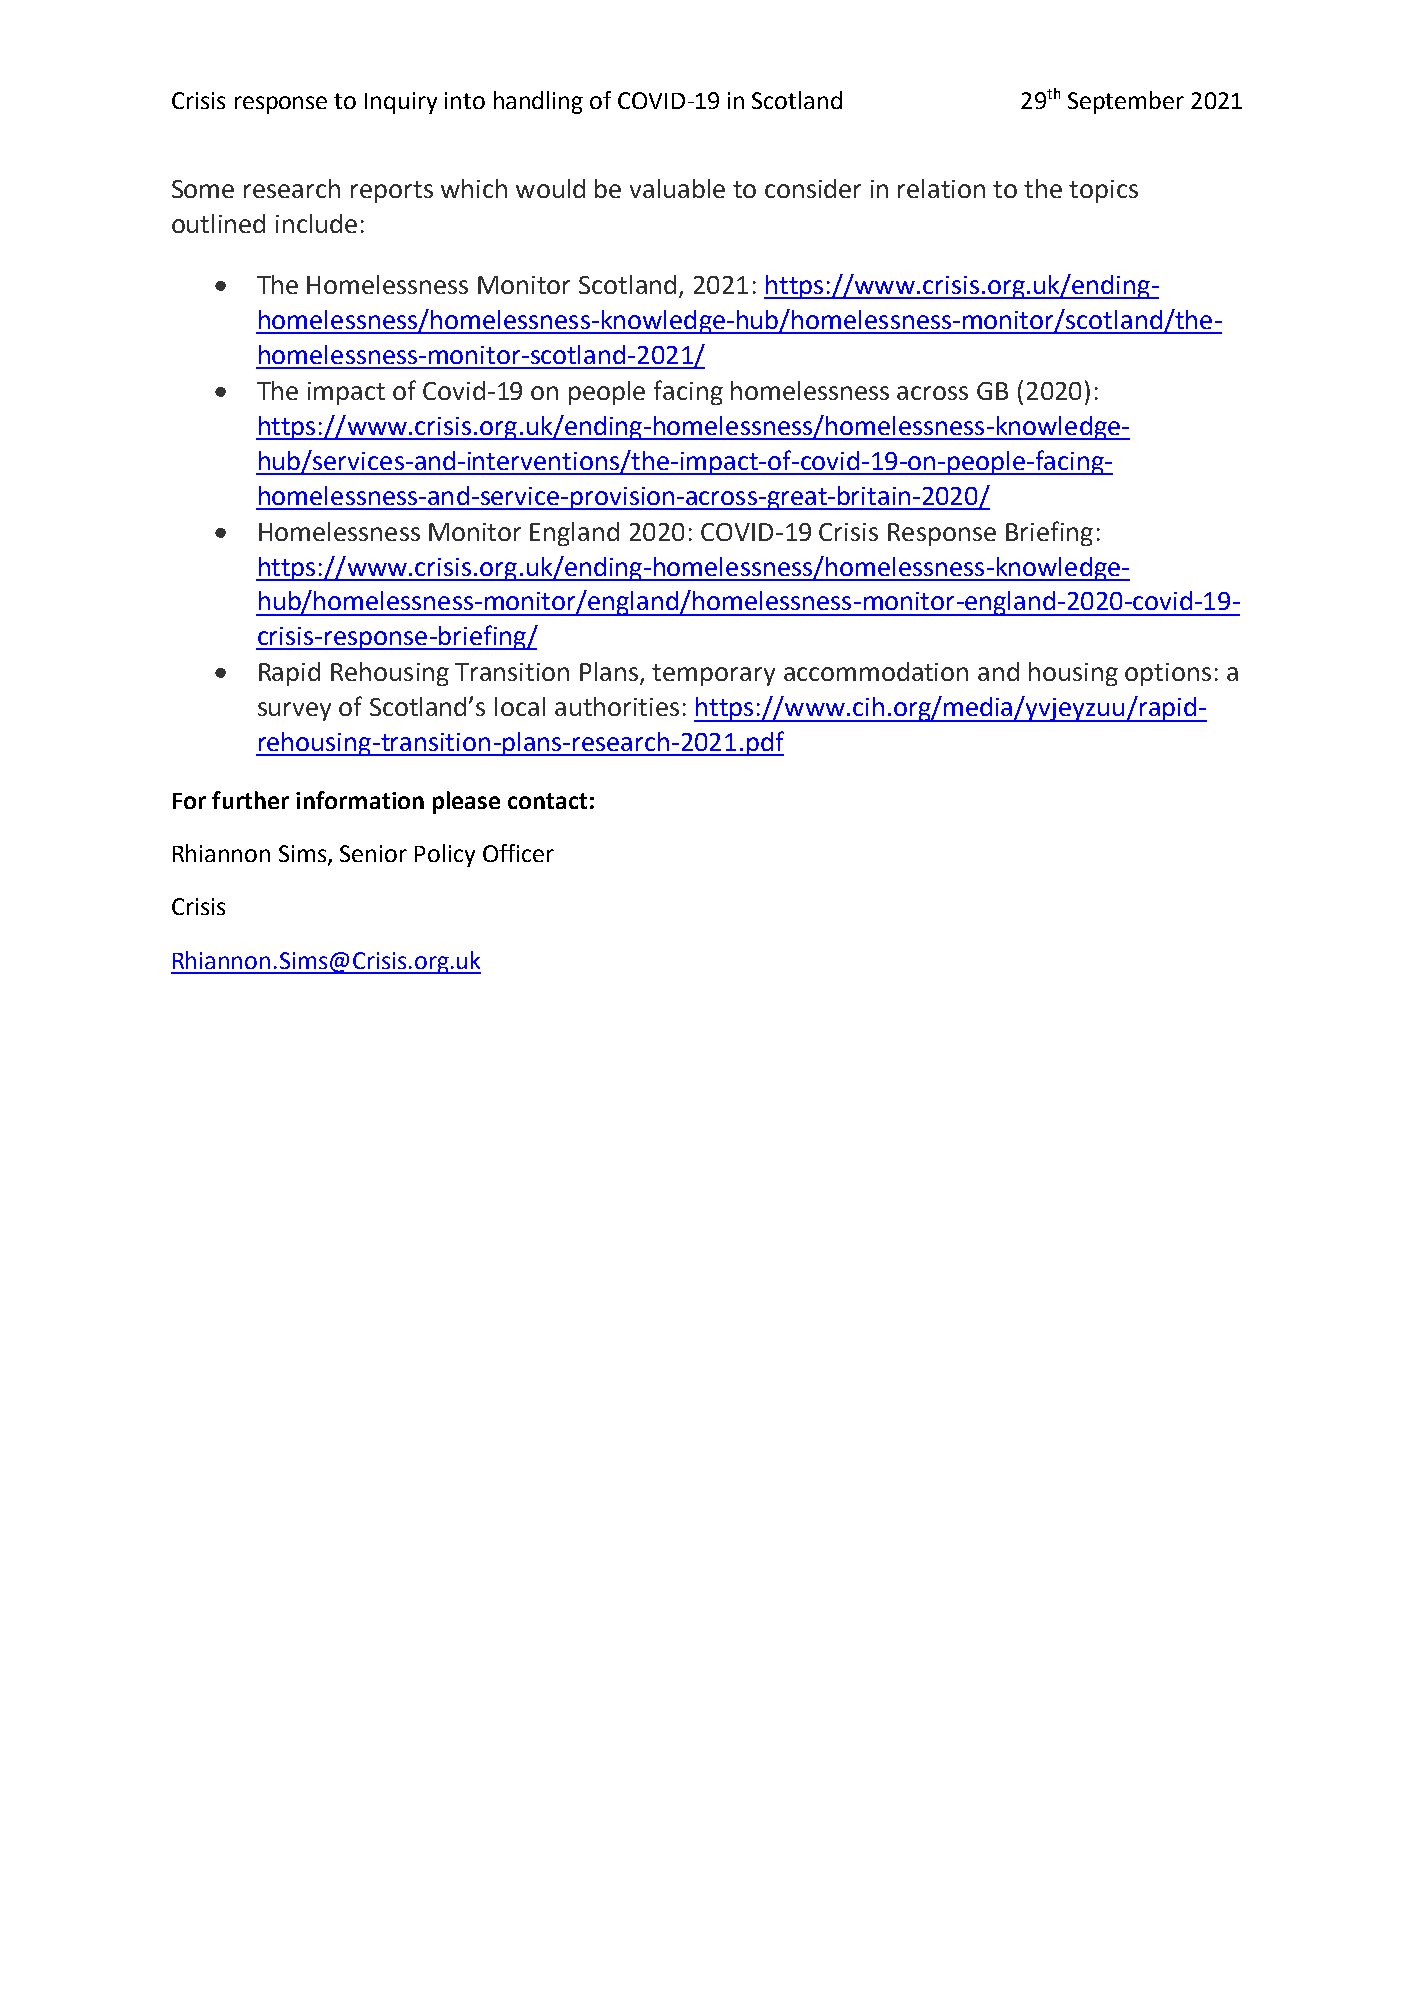 This screenshot has height=2000, width=1414. Describe the element at coordinates (538, 102) in the screenshot. I see `handling` at that location.
